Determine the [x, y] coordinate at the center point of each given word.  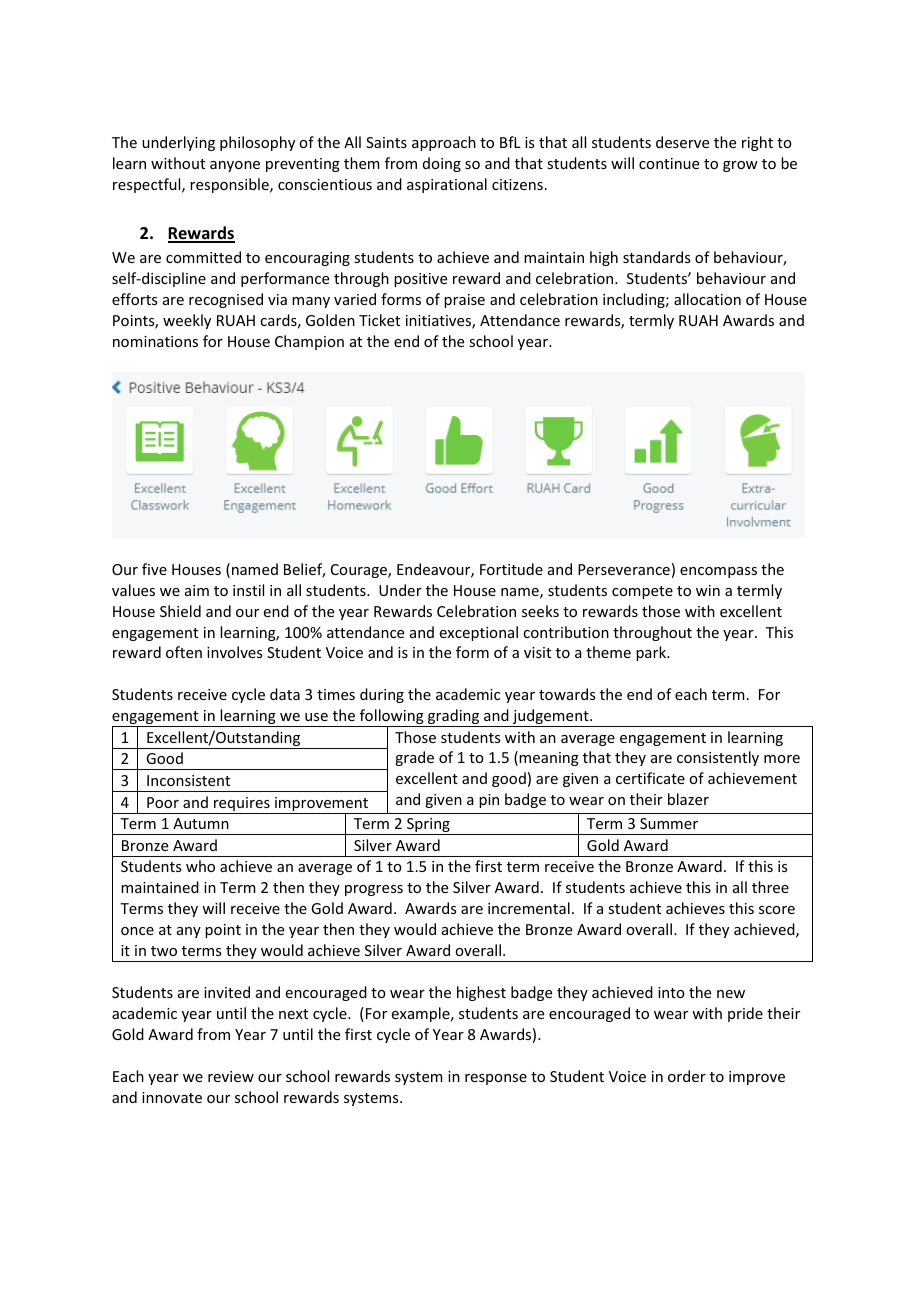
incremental [529, 908]
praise [464, 301]
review [231, 1076]
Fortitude [511, 569]
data [285, 694]
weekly [187, 321]
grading [454, 718]
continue [669, 163]
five [154, 569]
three [770, 887]
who [200, 866]
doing [442, 164]
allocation [707, 299]
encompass [718, 572]
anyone [235, 166]
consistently [718, 758]
